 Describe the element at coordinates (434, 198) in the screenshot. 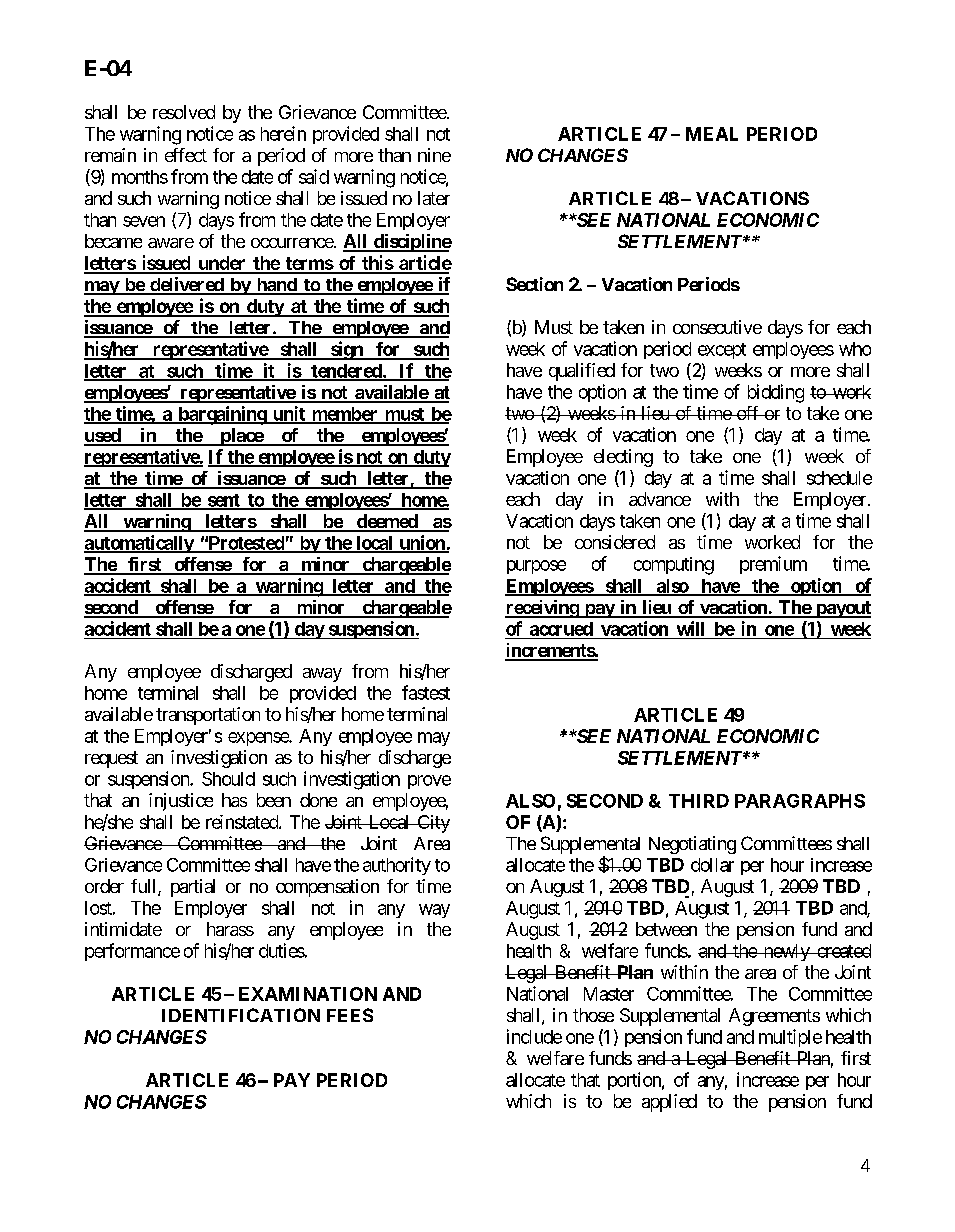

I see `later` at that location.
